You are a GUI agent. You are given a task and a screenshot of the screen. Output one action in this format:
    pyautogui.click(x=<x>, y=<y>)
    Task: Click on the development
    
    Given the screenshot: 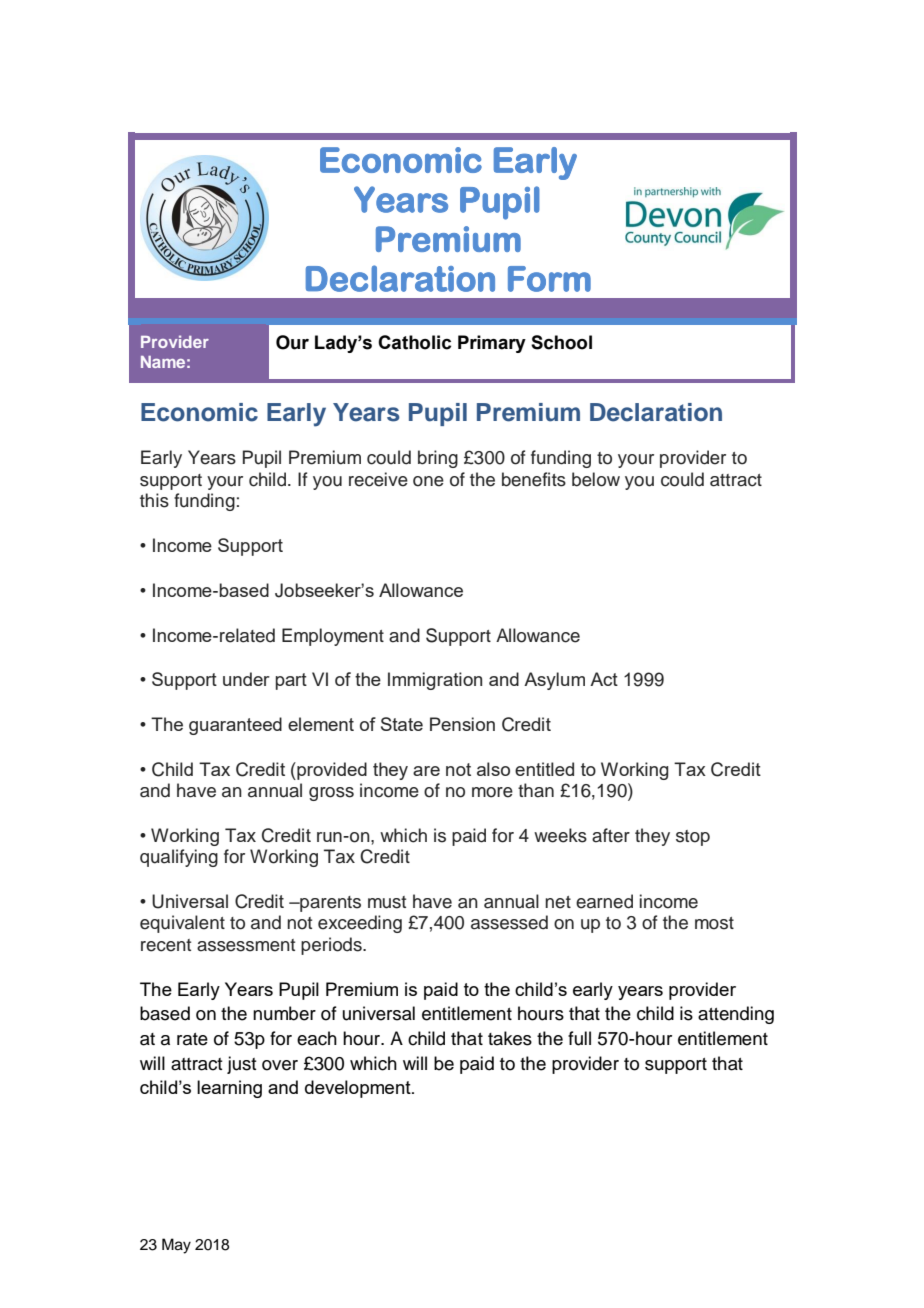 What is the action you would take?
    pyautogui.click(x=359, y=1089)
